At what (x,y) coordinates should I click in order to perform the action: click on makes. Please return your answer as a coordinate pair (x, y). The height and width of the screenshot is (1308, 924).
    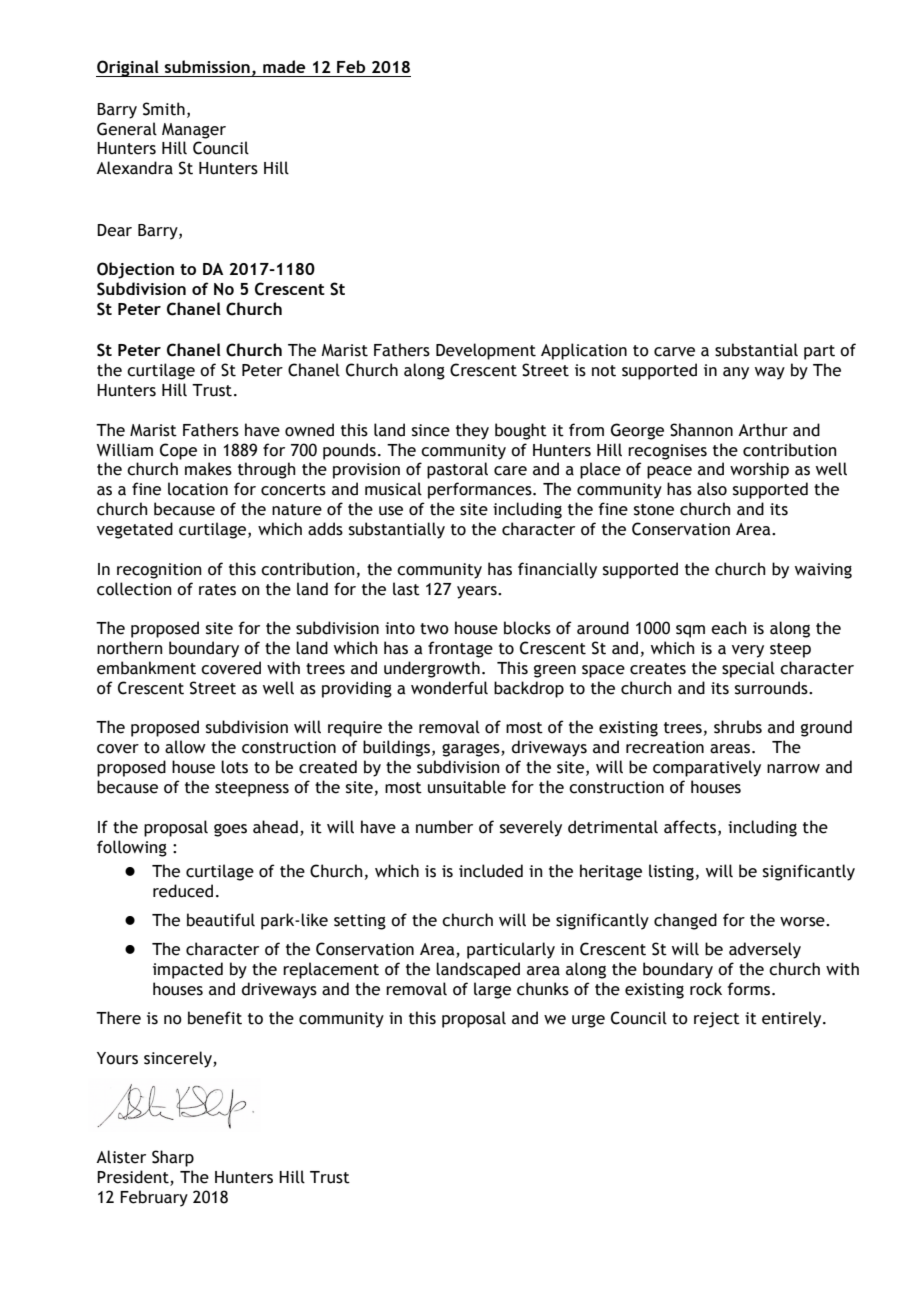
    Looking at the image, I should click on (208, 469).
